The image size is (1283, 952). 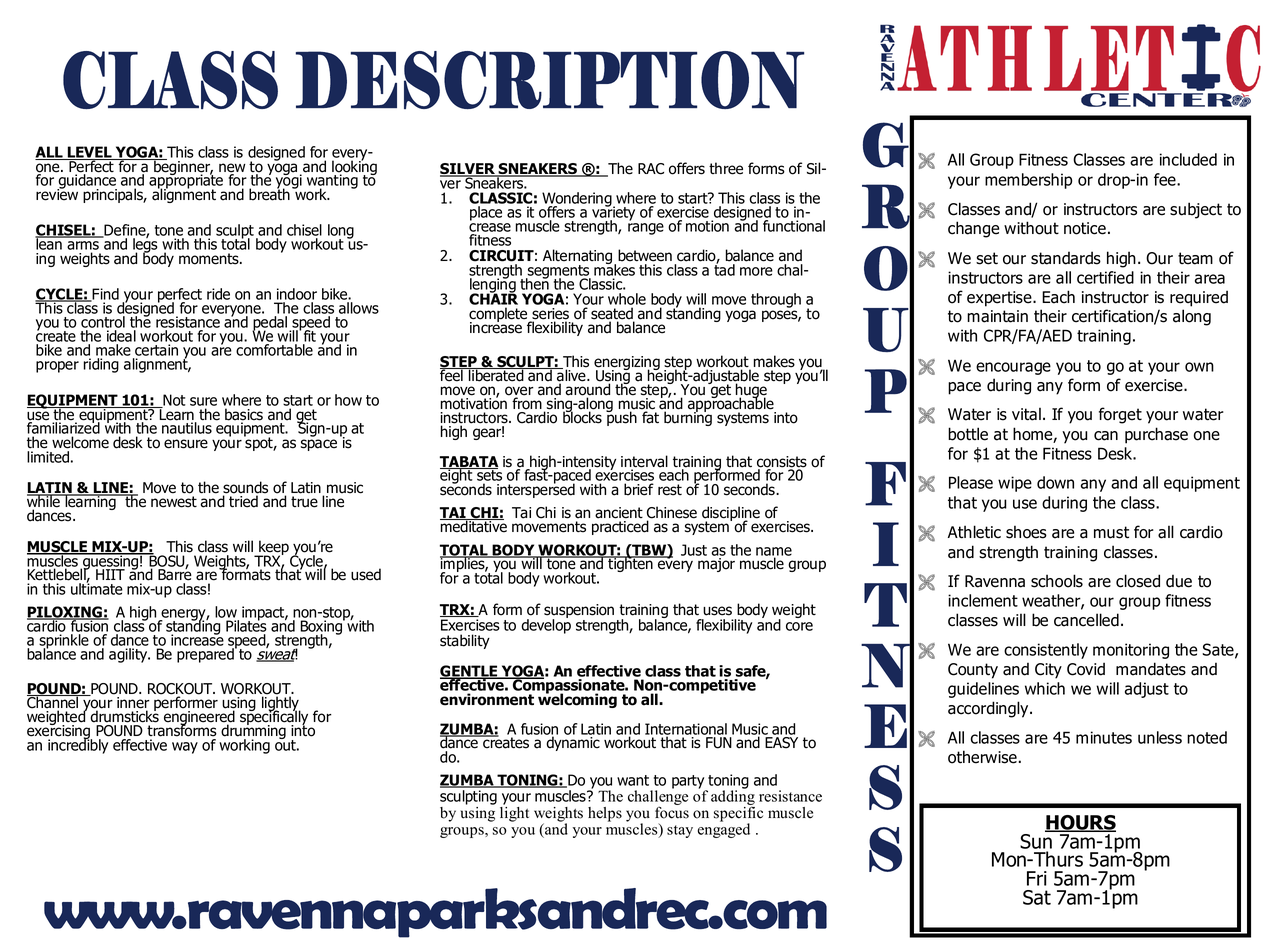 What do you see at coordinates (269, 193) in the screenshot?
I see `breath` at bounding box center [269, 193].
